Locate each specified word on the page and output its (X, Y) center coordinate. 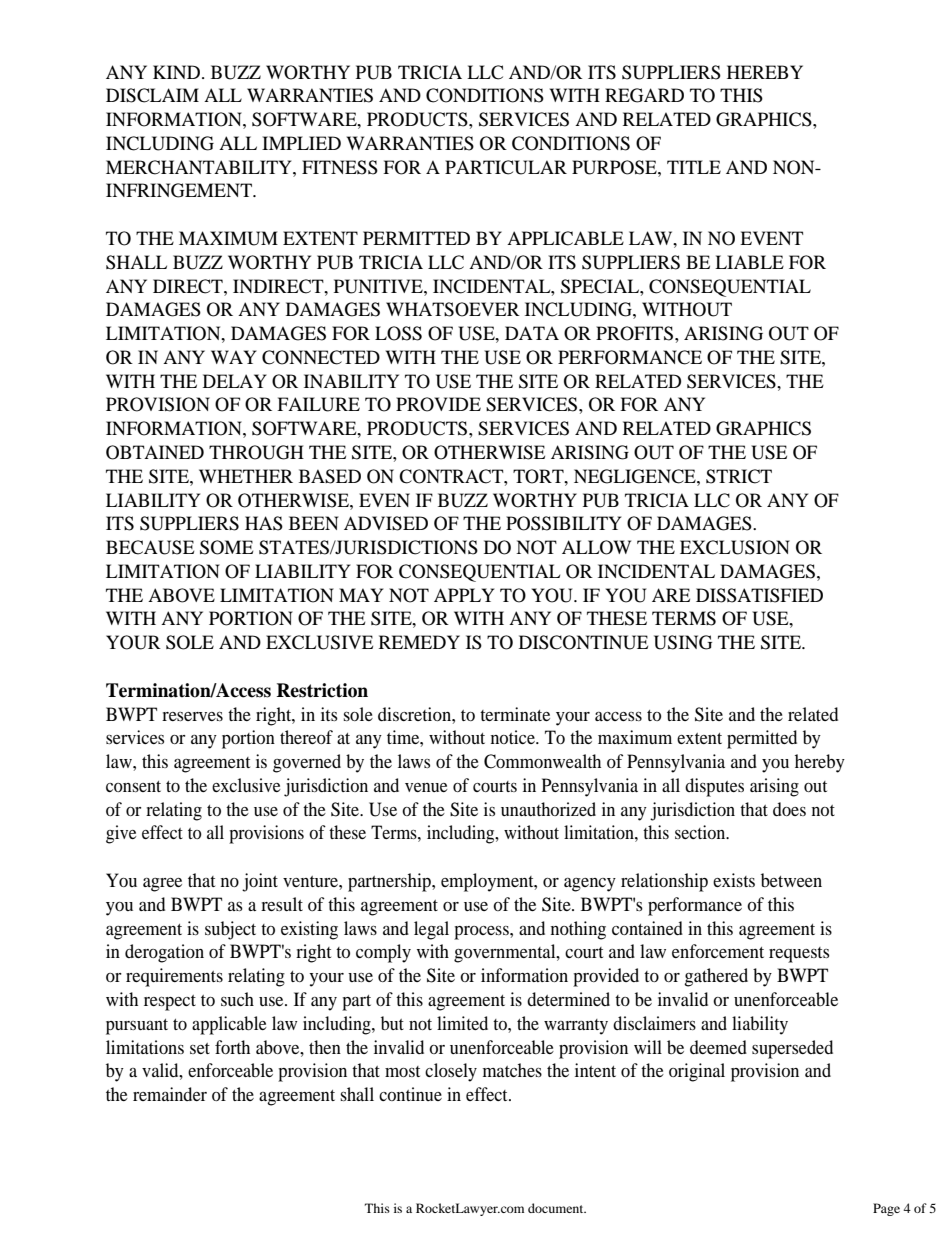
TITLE (694, 167)
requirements (174, 977)
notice (514, 737)
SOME (226, 547)
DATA (532, 333)
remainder (170, 1094)
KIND (178, 72)
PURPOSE (615, 167)
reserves (192, 716)
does (789, 809)
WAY (234, 357)
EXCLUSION (735, 547)
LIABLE (749, 262)
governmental (506, 953)
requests (799, 955)
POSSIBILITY (563, 523)
